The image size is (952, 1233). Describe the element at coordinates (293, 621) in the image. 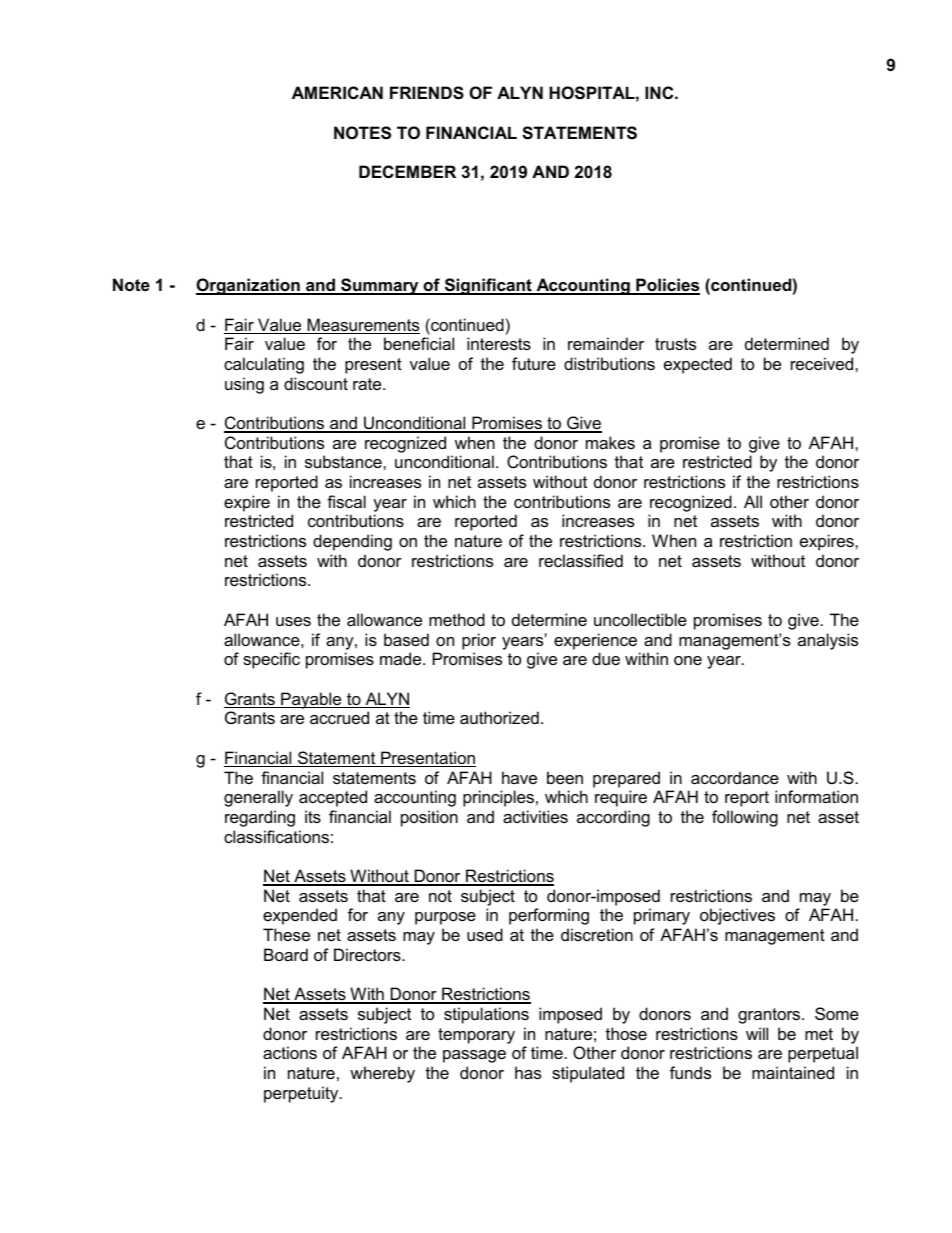

I see `uses` at that location.
